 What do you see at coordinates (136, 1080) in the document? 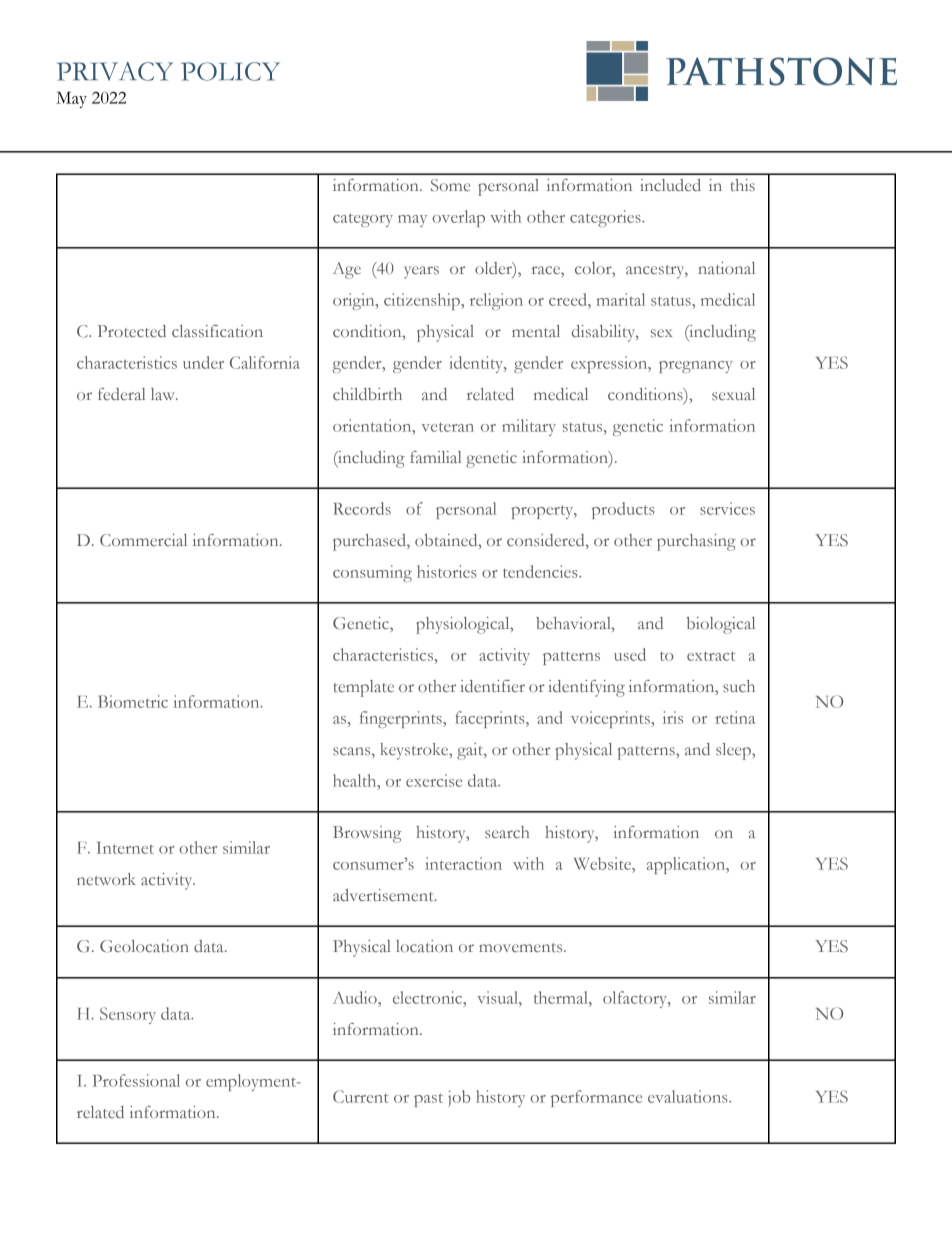
I see `Professional` at bounding box center [136, 1080].
